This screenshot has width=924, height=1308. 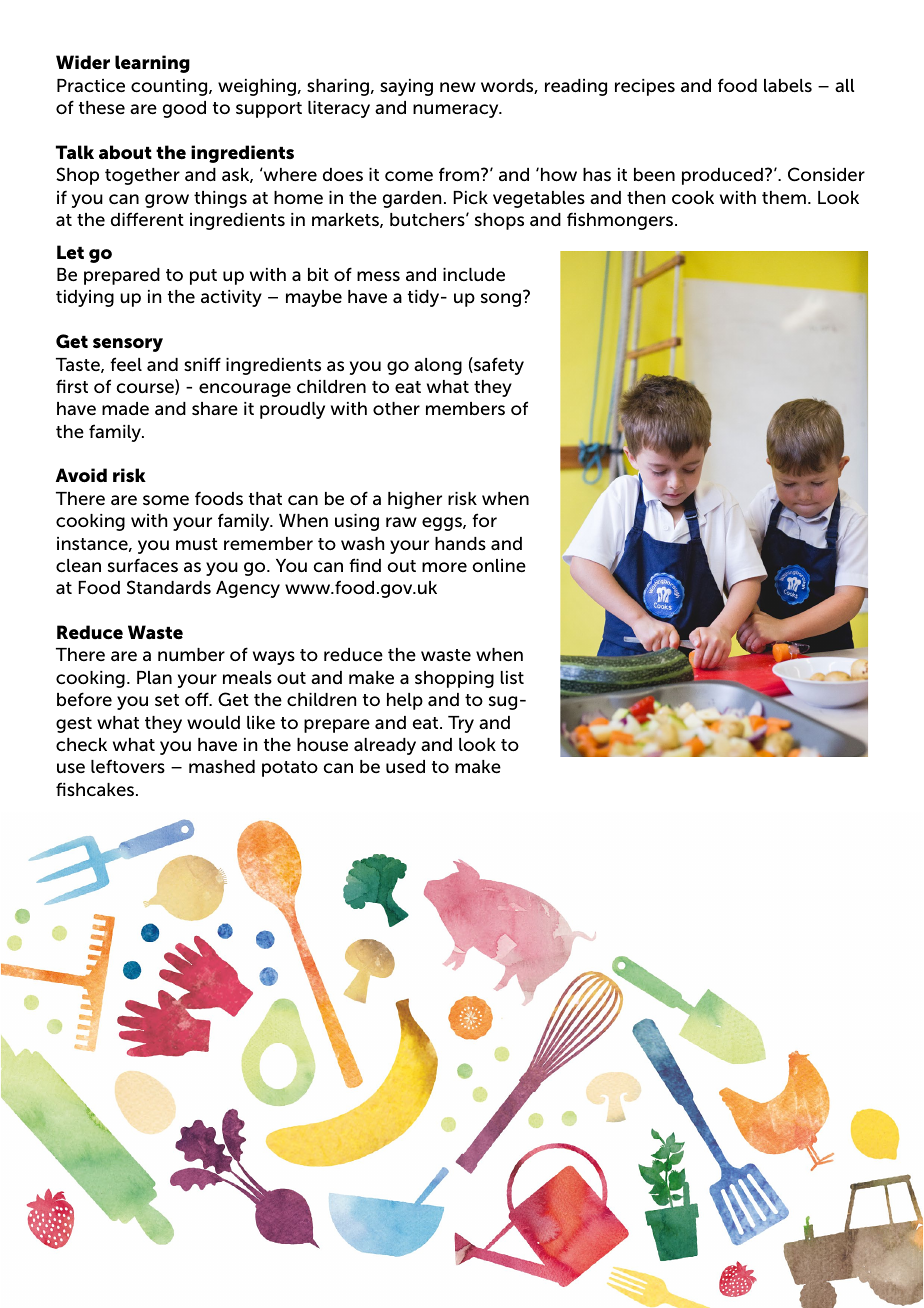 I want to click on new, so click(x=458, y=87).
